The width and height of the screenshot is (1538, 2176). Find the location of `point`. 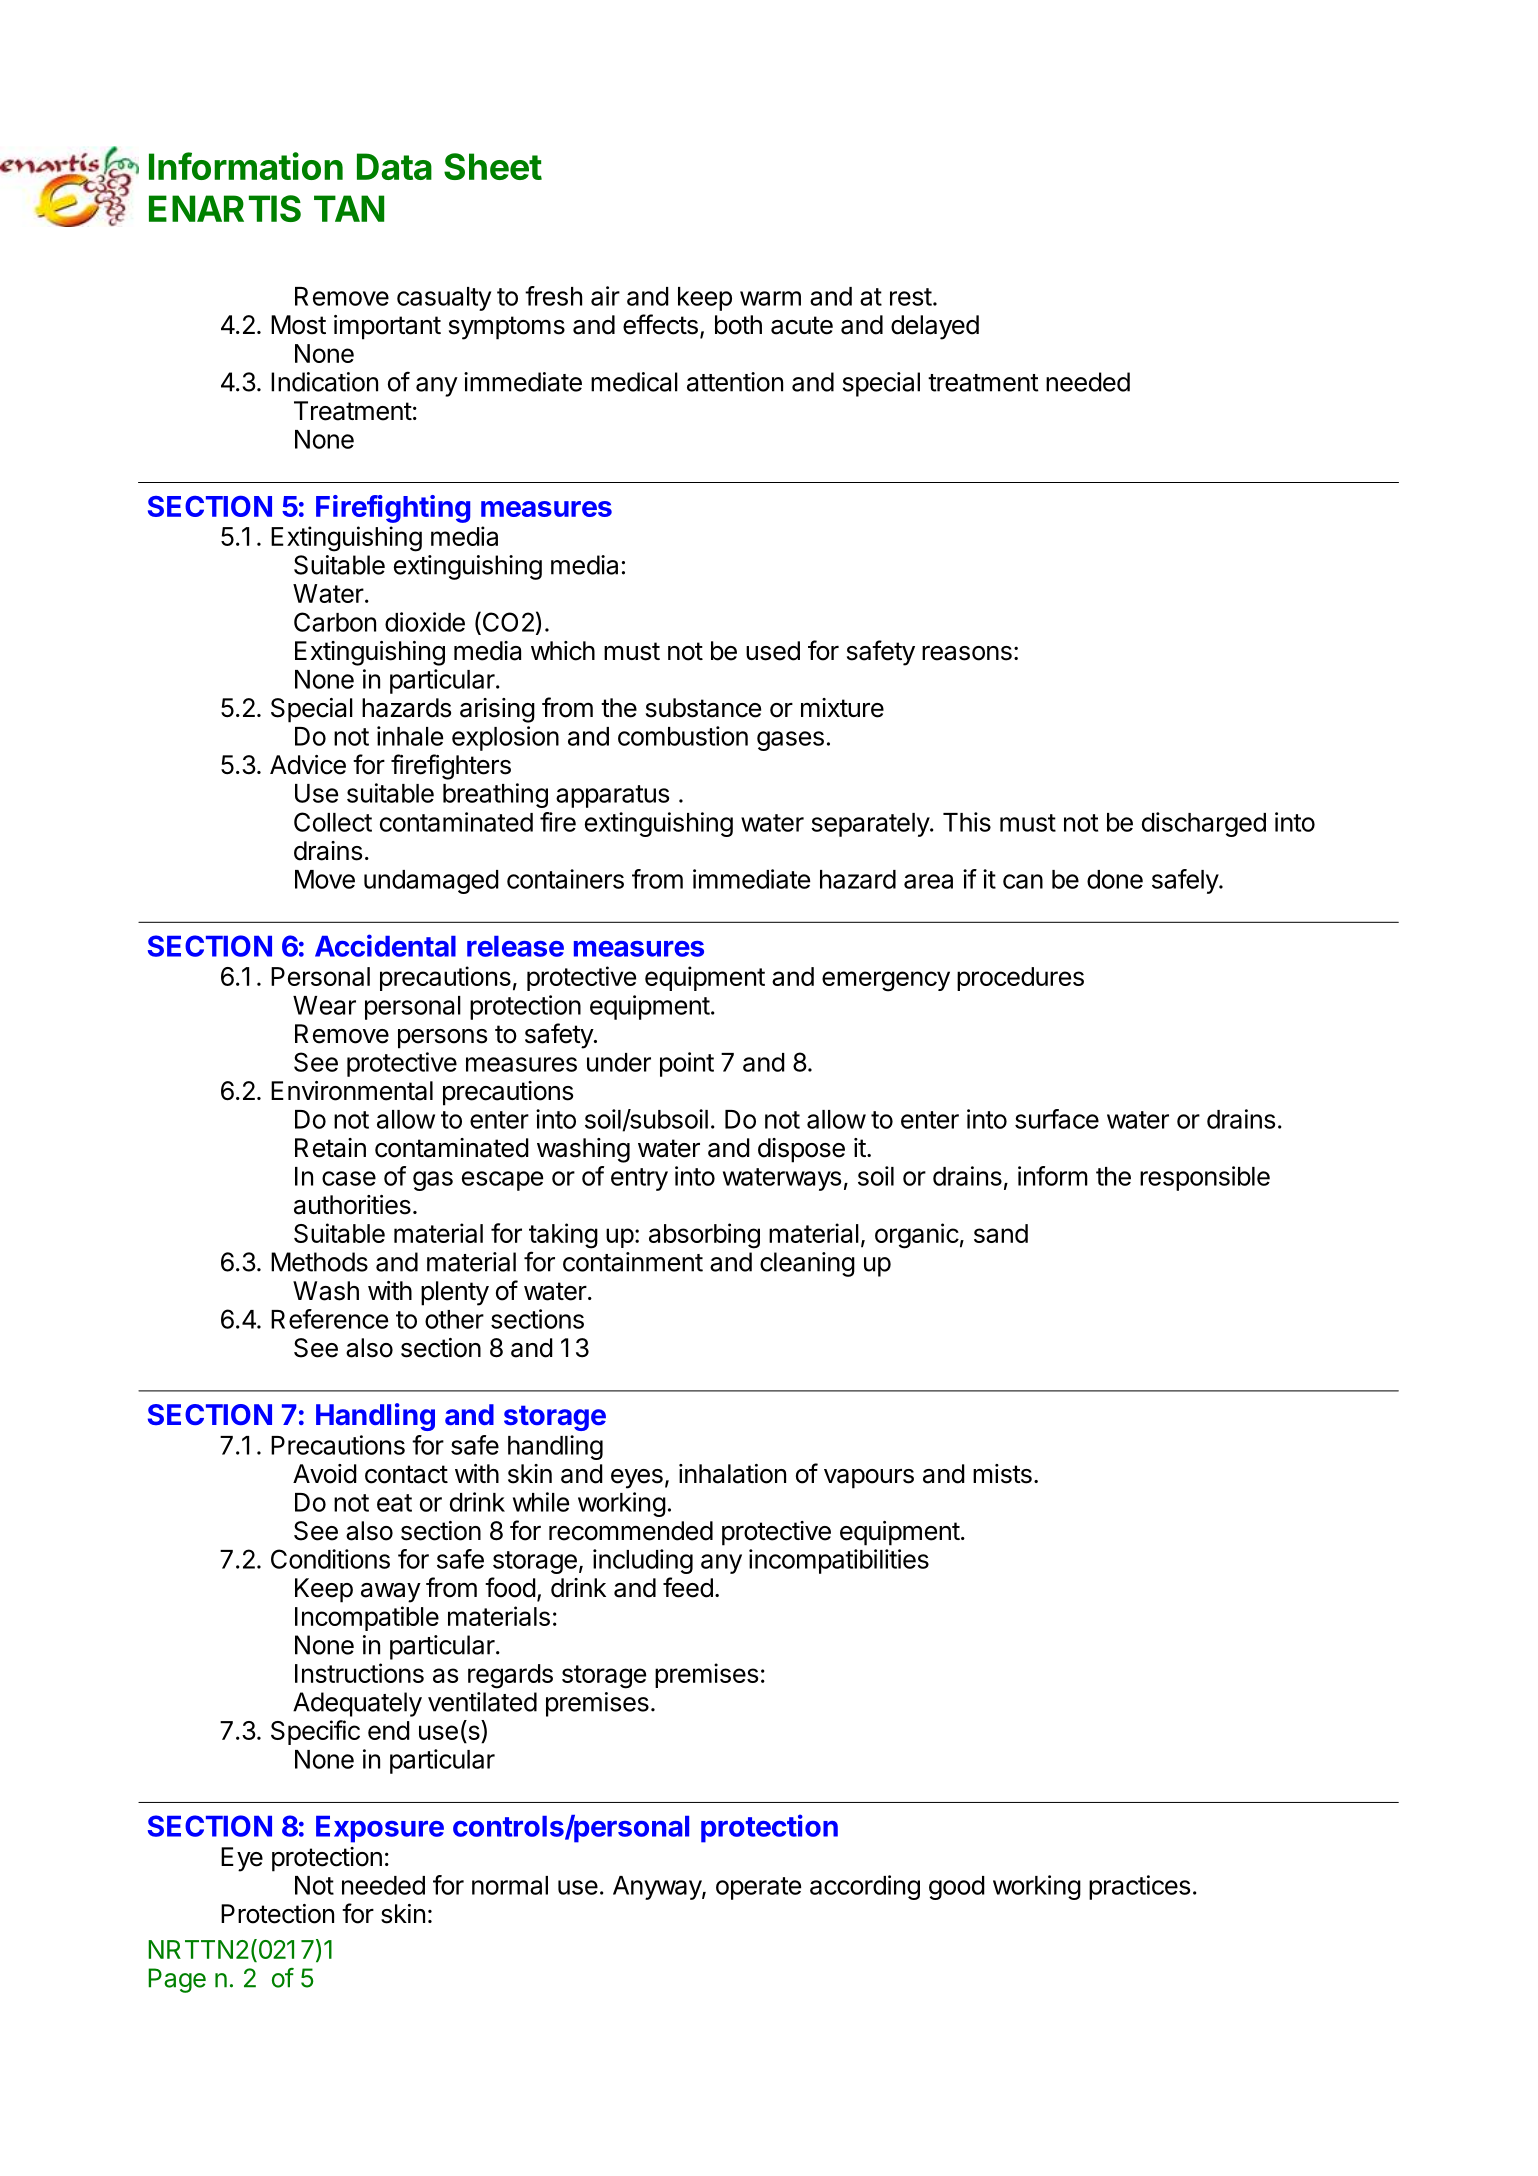

point is located at coordinates (687, 1064).
